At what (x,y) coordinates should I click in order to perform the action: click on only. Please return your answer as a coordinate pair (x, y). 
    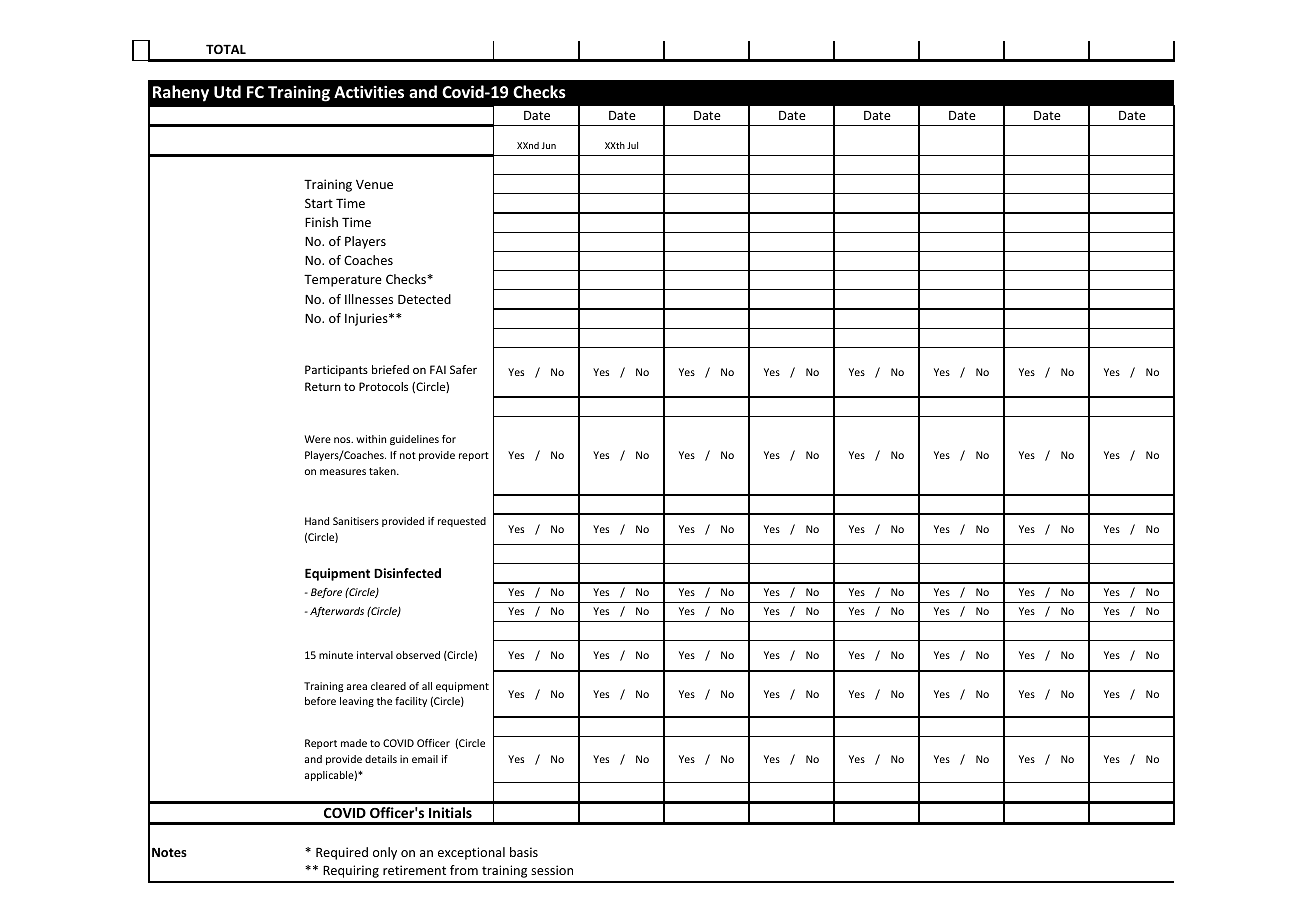
    Looking at the image, I should click on (385, 853).
